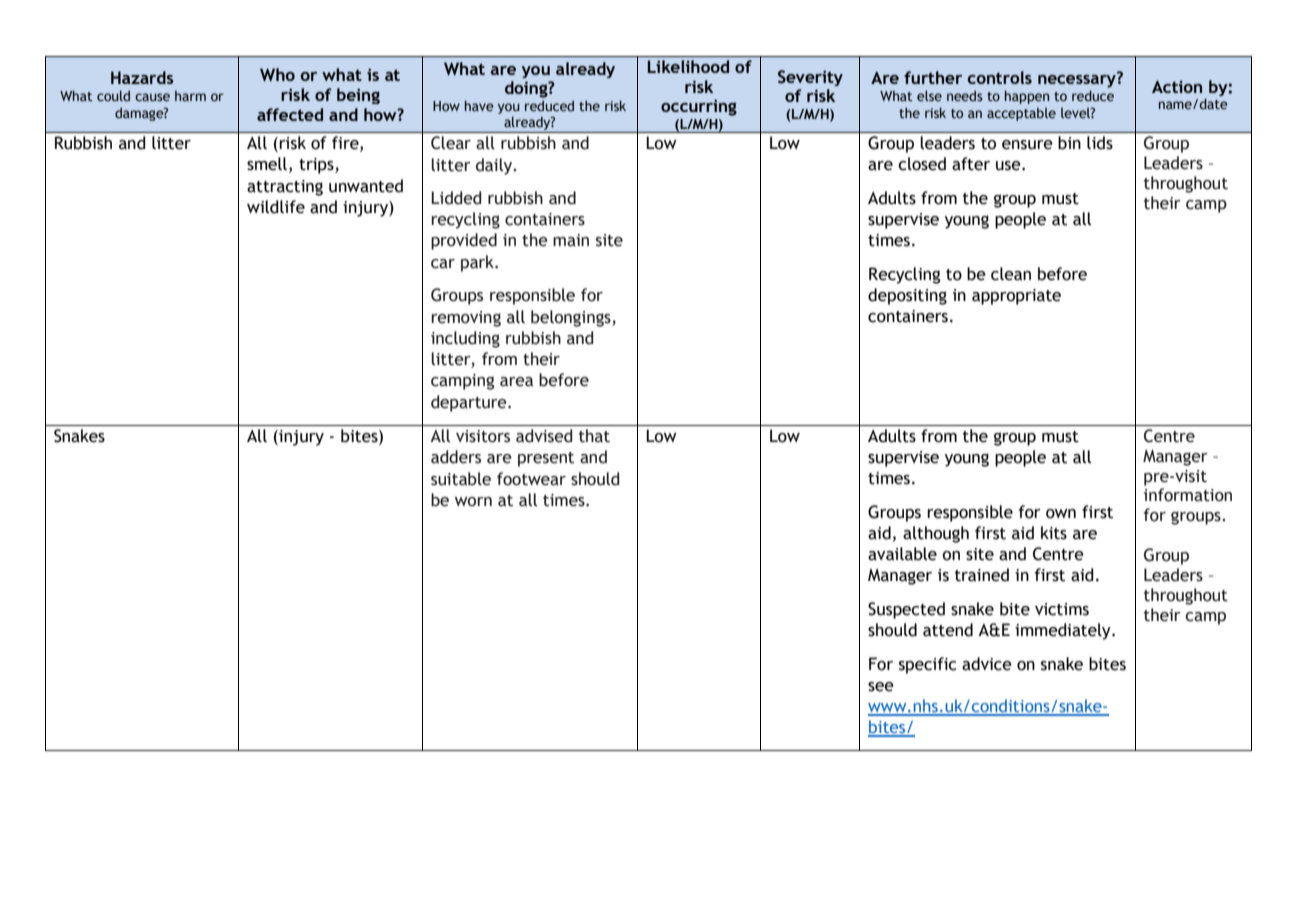 This screenshot has width=1308, height=924. What do you see at coordinates (688, 66) in the screenshot?
I see `Likelihood` at bounding box center [688, 66].
